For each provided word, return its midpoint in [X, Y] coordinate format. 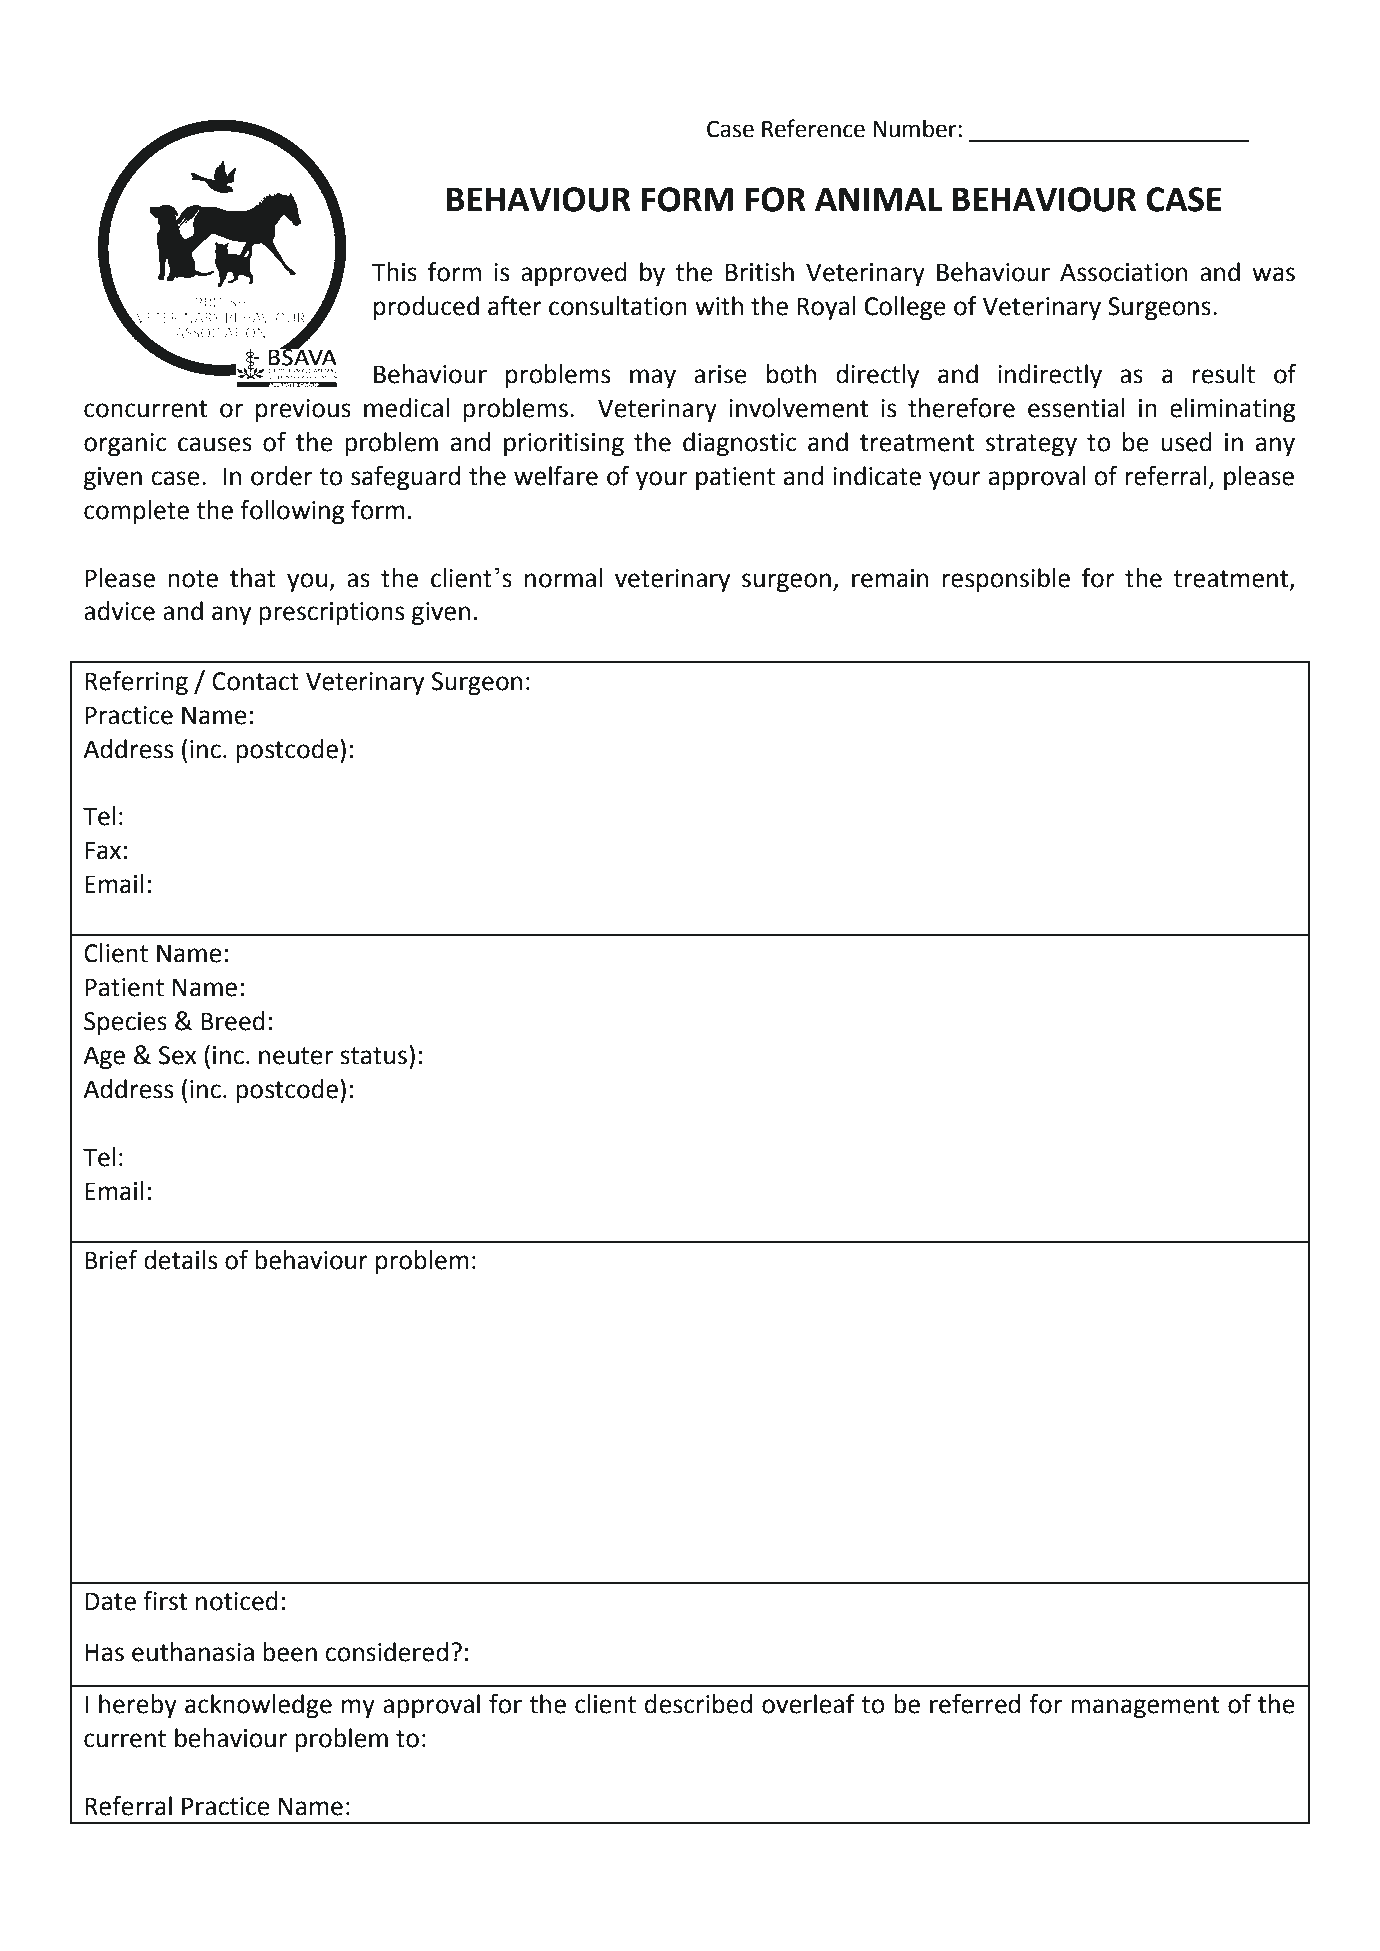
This [394, 272]
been [290, 1652]
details [180, 1260]
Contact [255, 681]
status [373, 1056]
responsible [1006, 580]
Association [1123, 272]
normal [563, 578]
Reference [813, 128]
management [1145, 1707]
